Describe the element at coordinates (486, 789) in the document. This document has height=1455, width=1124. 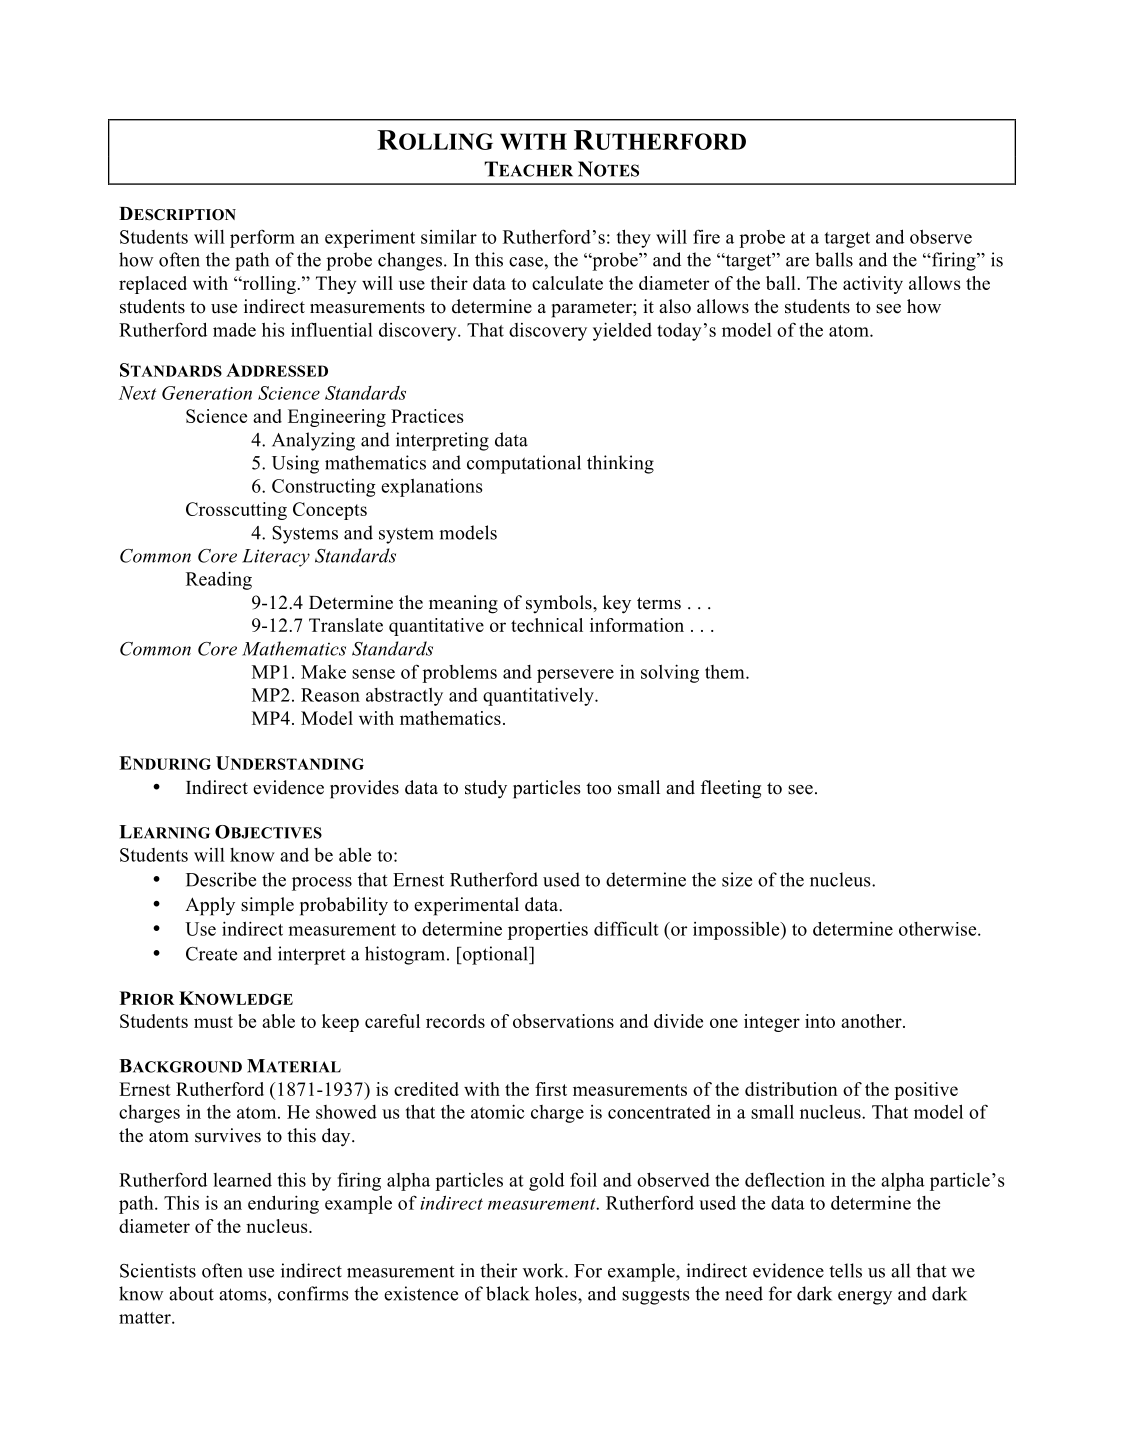
I see `study` at that location.
